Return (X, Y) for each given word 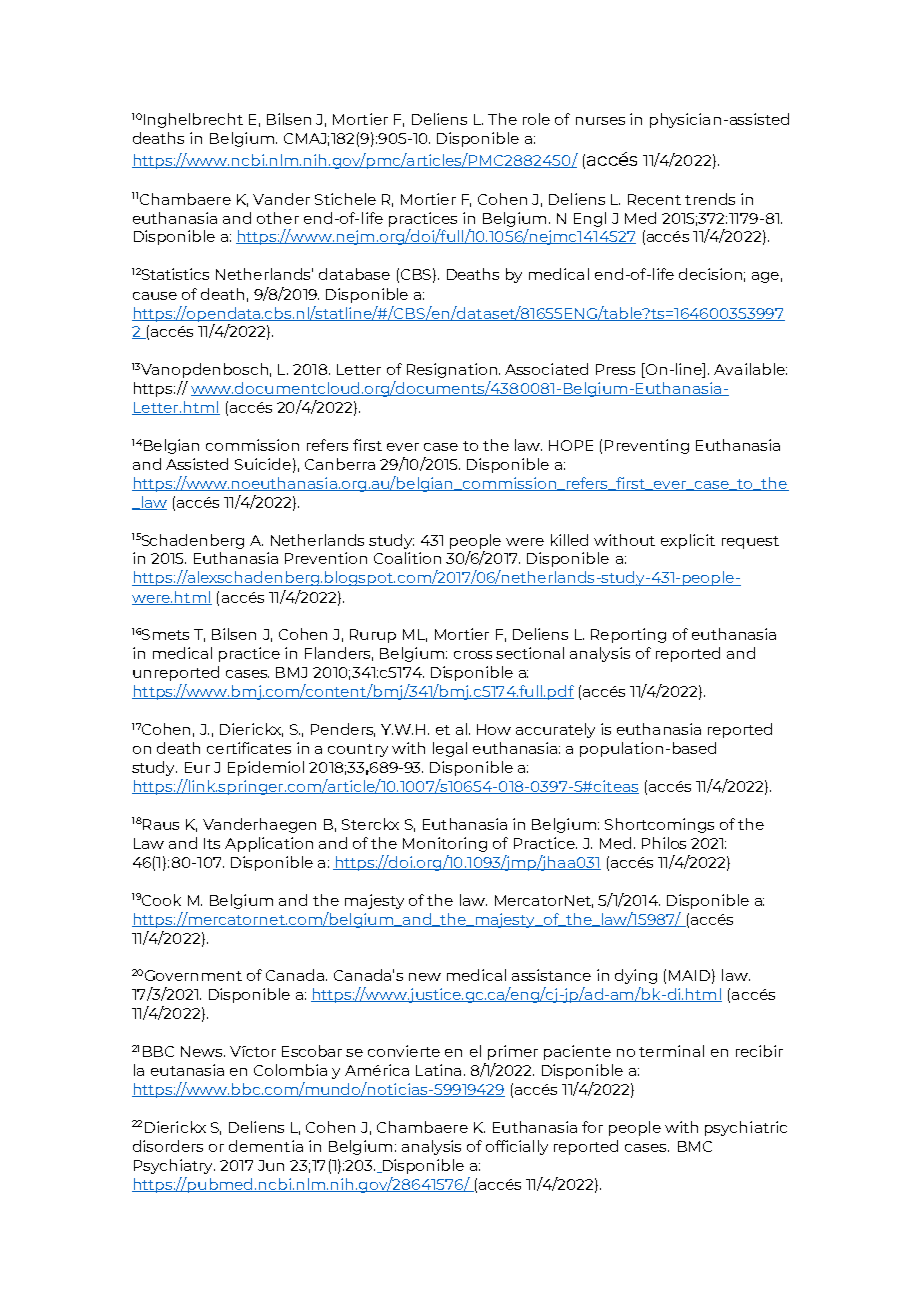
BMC (695, 1146)
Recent (654, 199)
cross (473, 655)
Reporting (628, 635)
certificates (249, 748)
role (536, 119)
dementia (266, 1146)
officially (517, 1147)
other (278, 218)
